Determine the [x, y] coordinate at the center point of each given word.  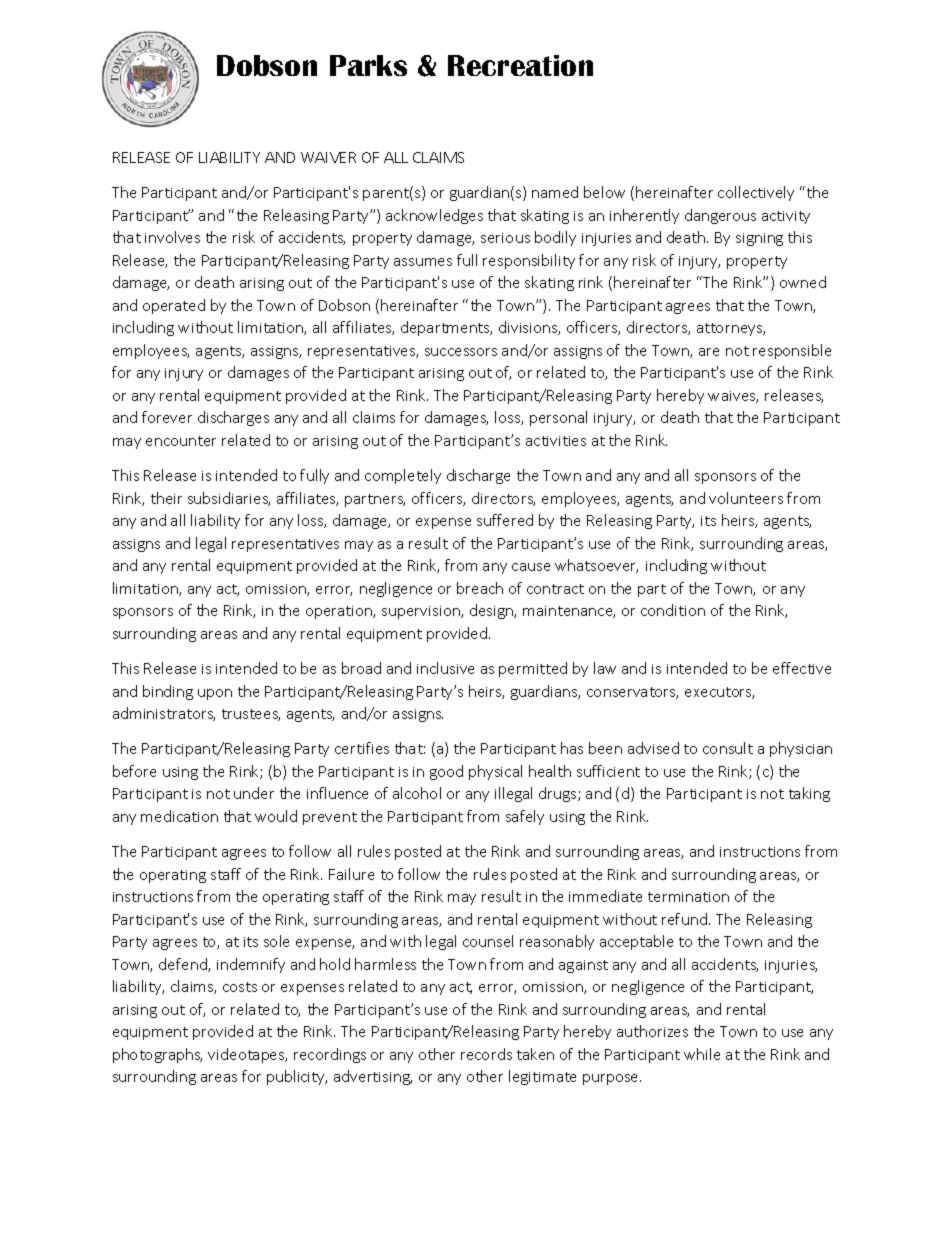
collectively [756, 193]
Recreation [520, 65]
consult [728, 748]
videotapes [247, 1055]
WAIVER [328, 157]
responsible [792, 351]
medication [179, 816]
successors [461, 352]
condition [673, 610]
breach [480, 588]
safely [525, 817]
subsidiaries [229, 499]
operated [174, 306]
